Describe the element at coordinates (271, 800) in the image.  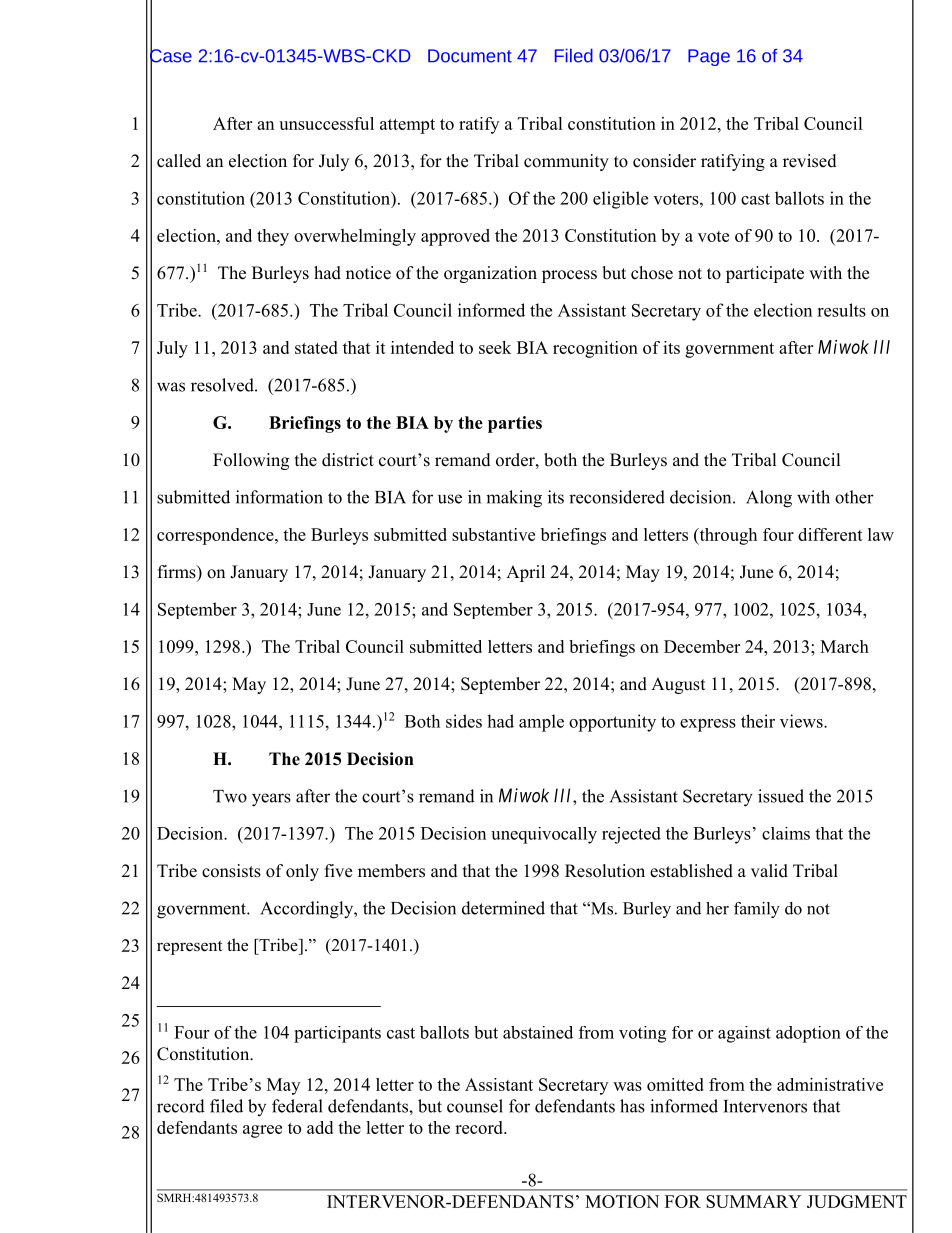
I see `years` at that location.
